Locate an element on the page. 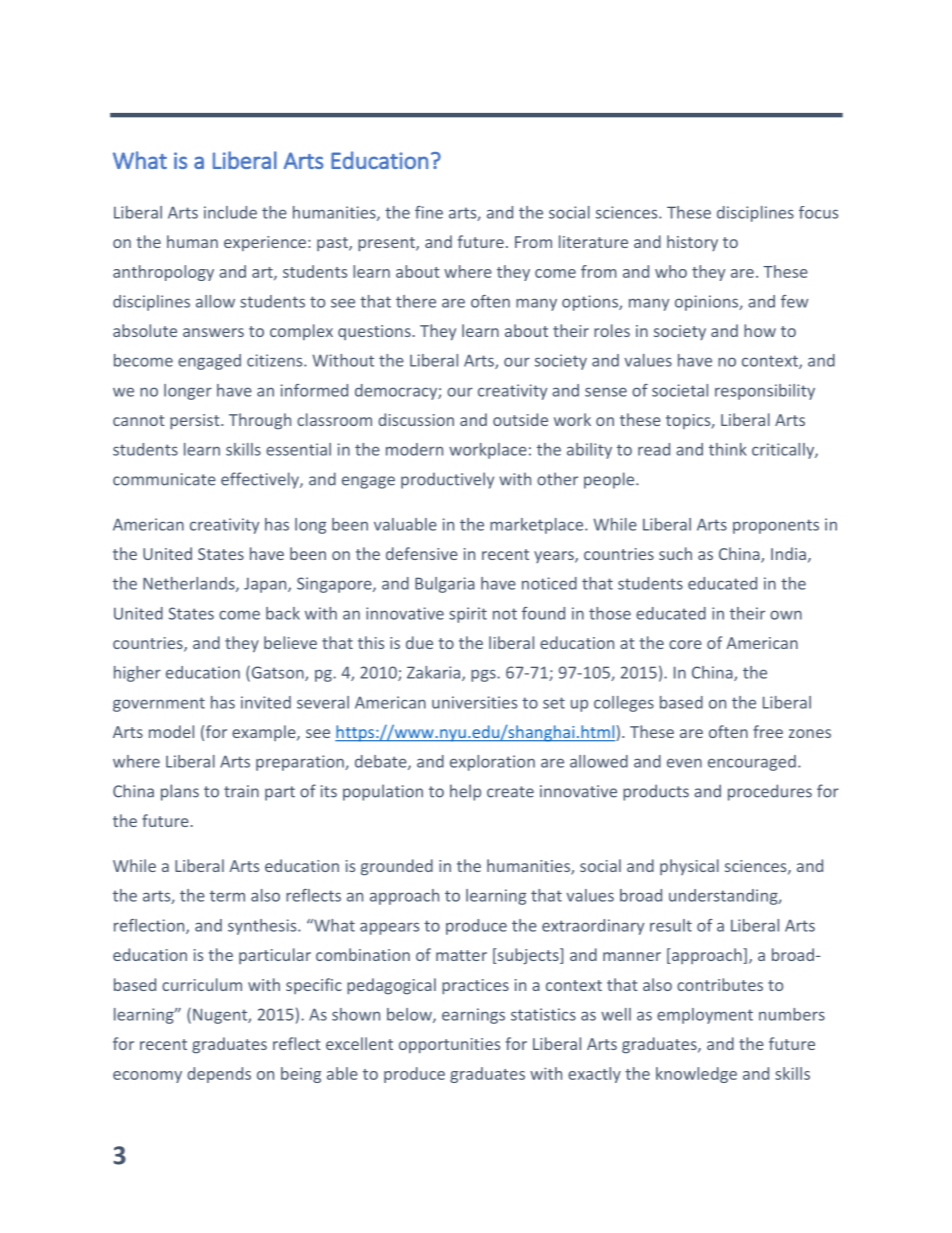  train is located at coordinates (241, 791).
